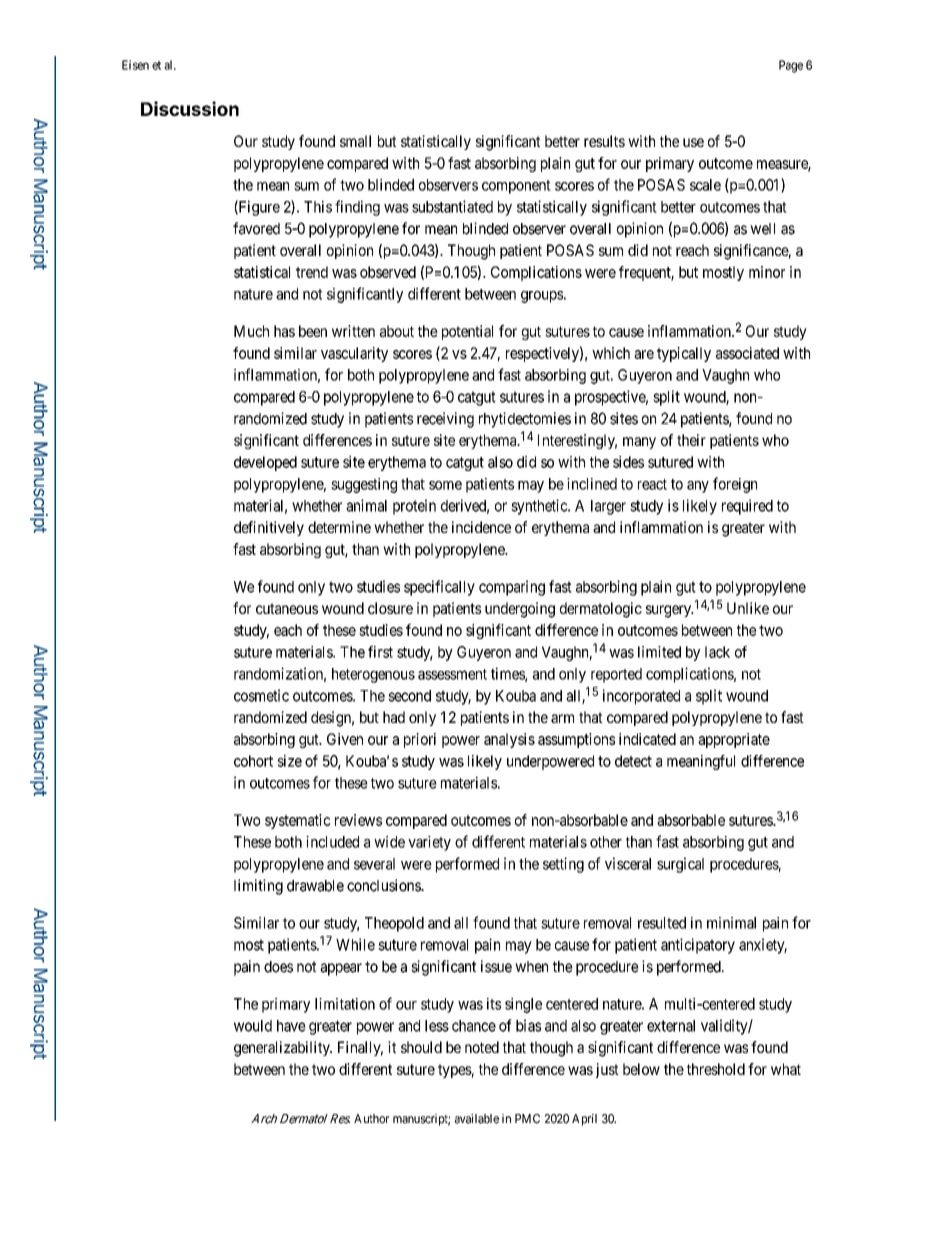 Image resolution: width=952 pixels, height=1233 pixels. What do you see at coordinates (716, 1069) in the image?
I see `threshold` at bounding box center [716, 1069].
